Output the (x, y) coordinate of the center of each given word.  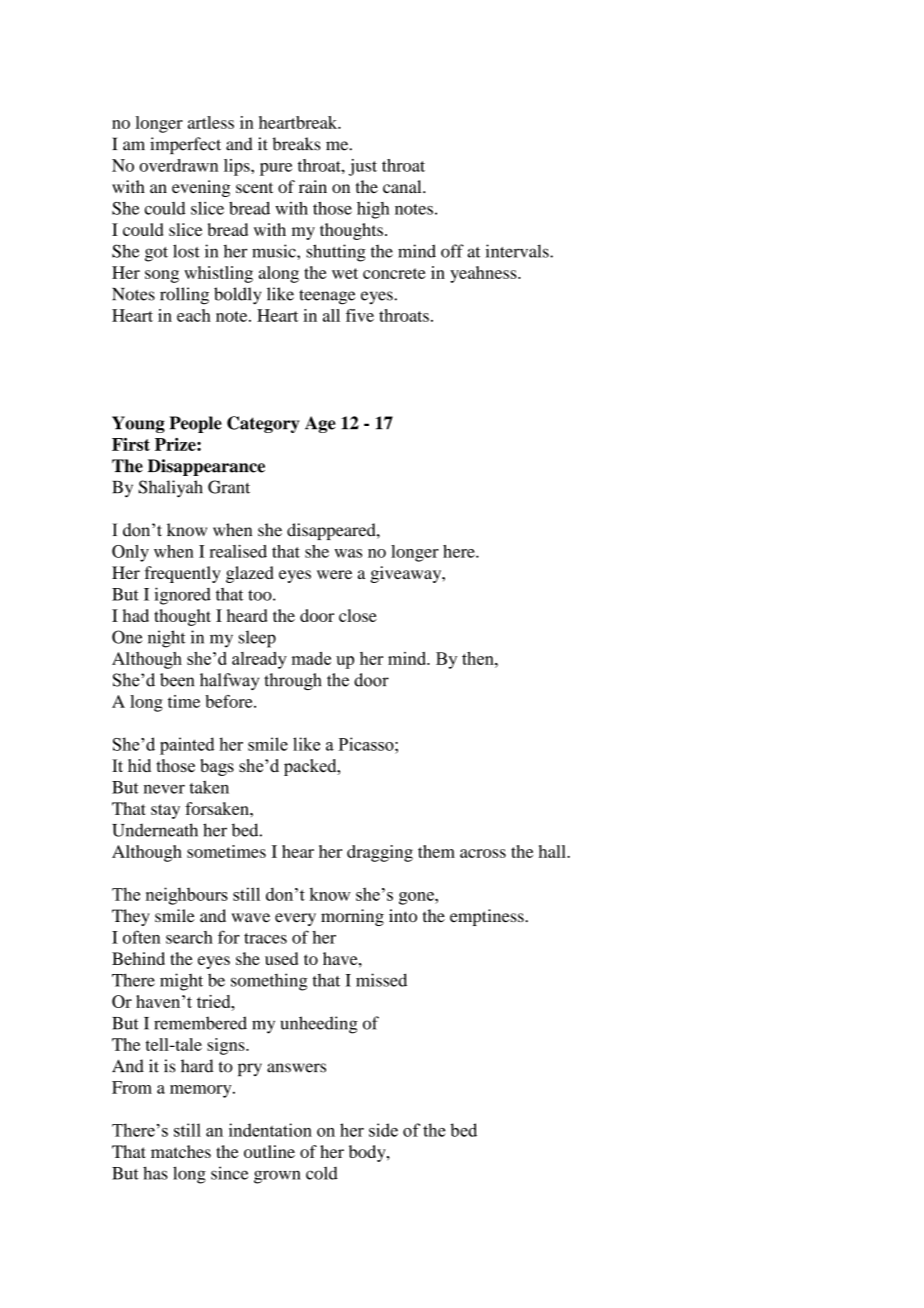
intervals (518, 251)
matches (181, 1151)
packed (311, 767)
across (483, 853)
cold (322, 1173)
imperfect (185, 145)
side (383, 1130)
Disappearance (206, 467)
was (348, 553)
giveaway (407, 574)
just (363, 167)
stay (165, 811)
